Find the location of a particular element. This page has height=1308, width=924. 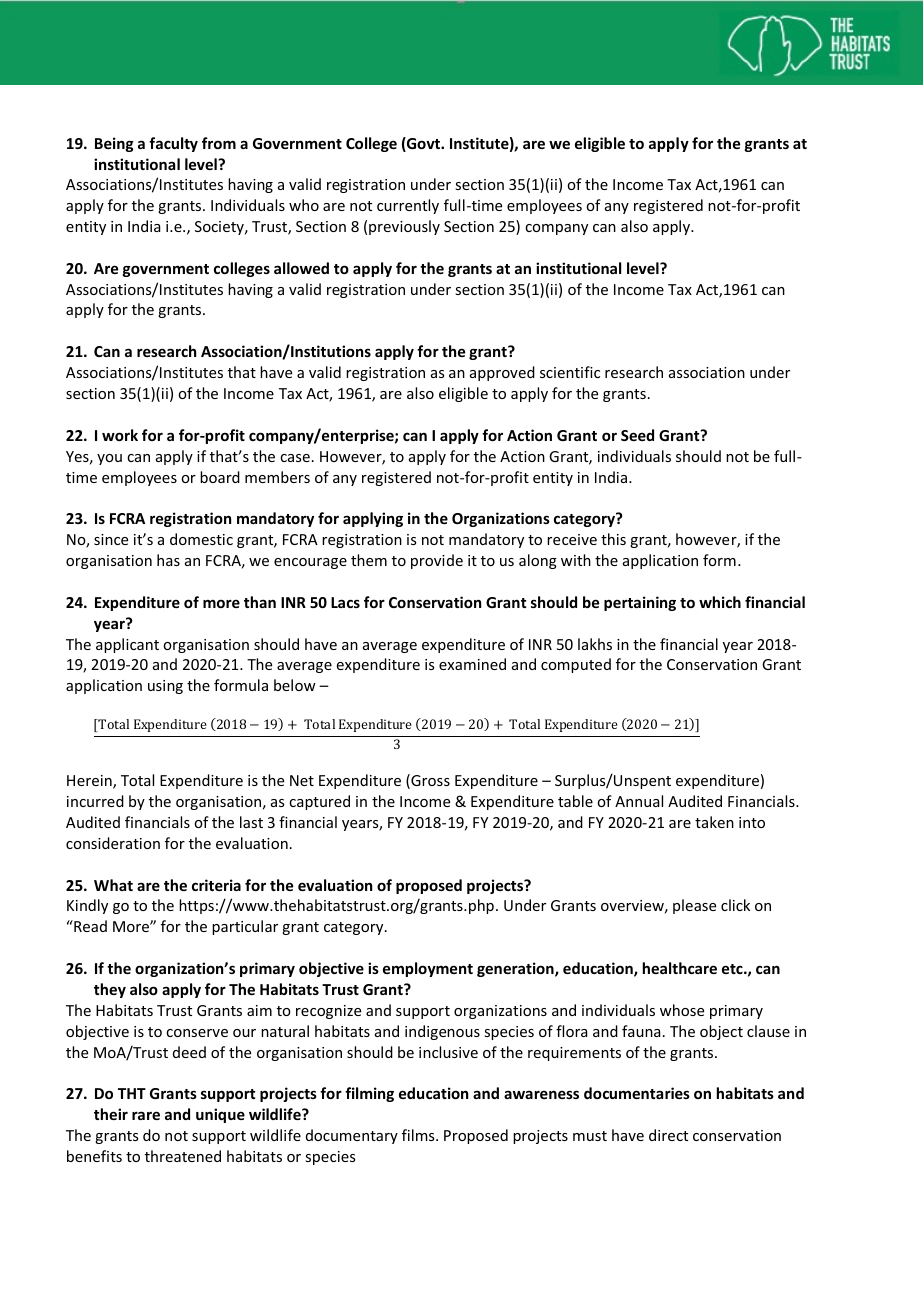

Seed is located at coordinates (637, 435).
